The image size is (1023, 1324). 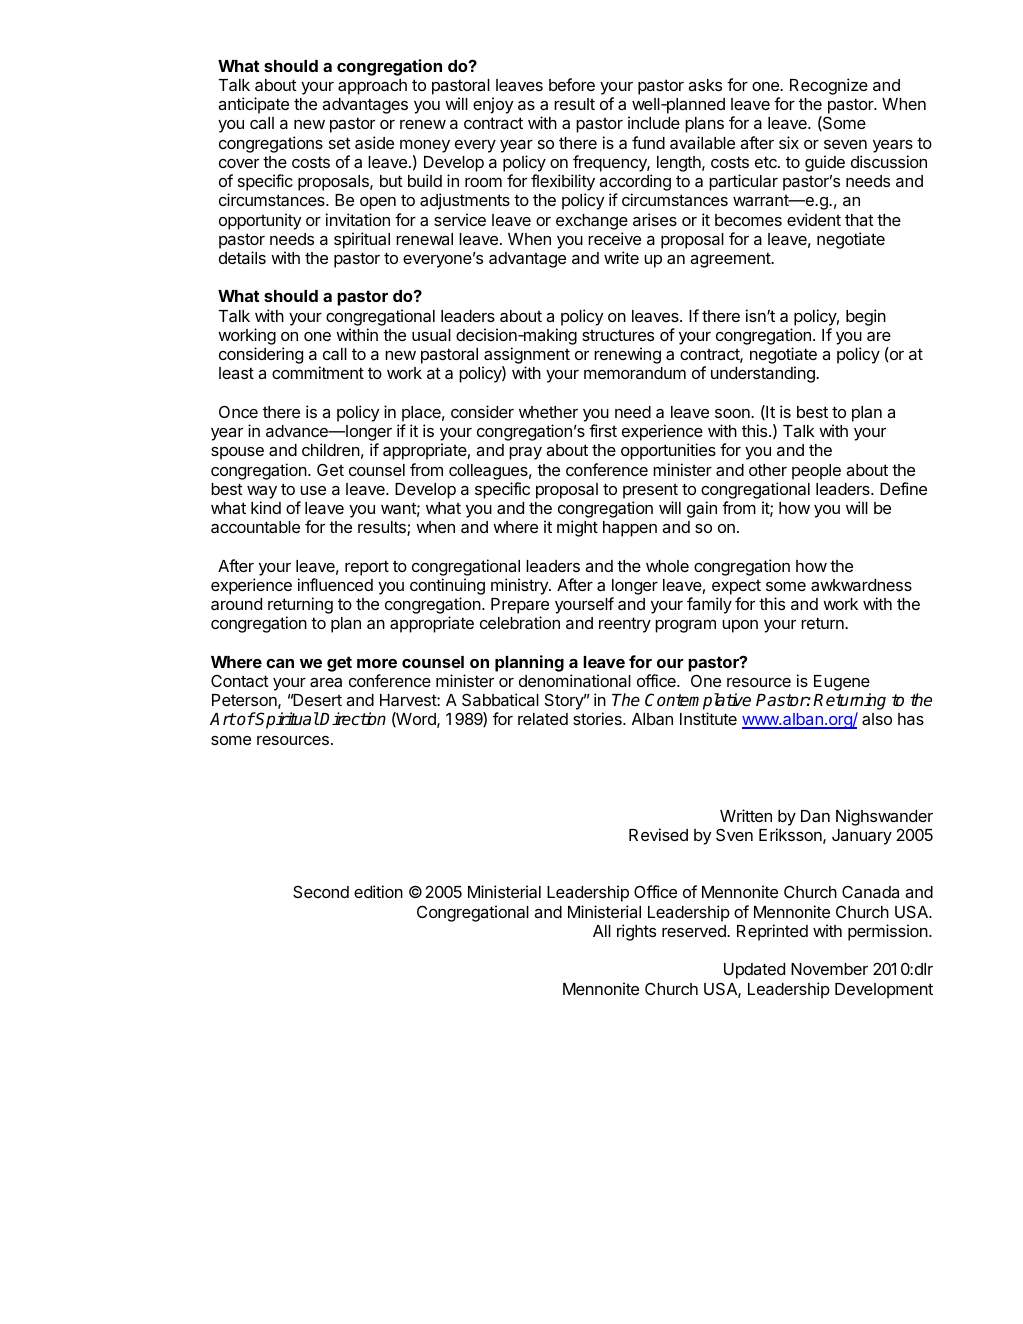 What do you see at coordinates (318, 372) in the document?
I see `commitment` at bounding box center [318, 372].
